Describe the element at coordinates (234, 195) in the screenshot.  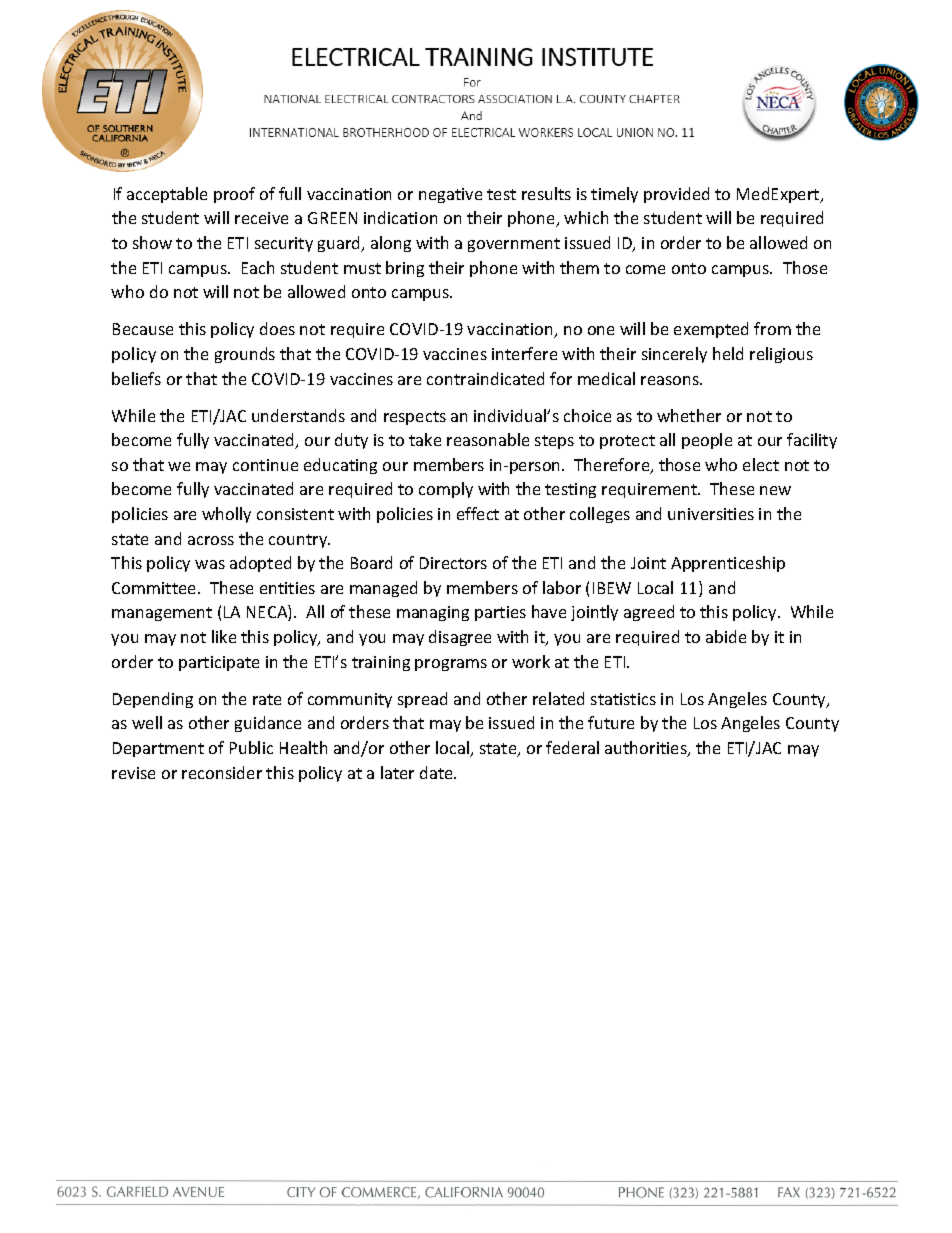
I see `proof` at that location.
